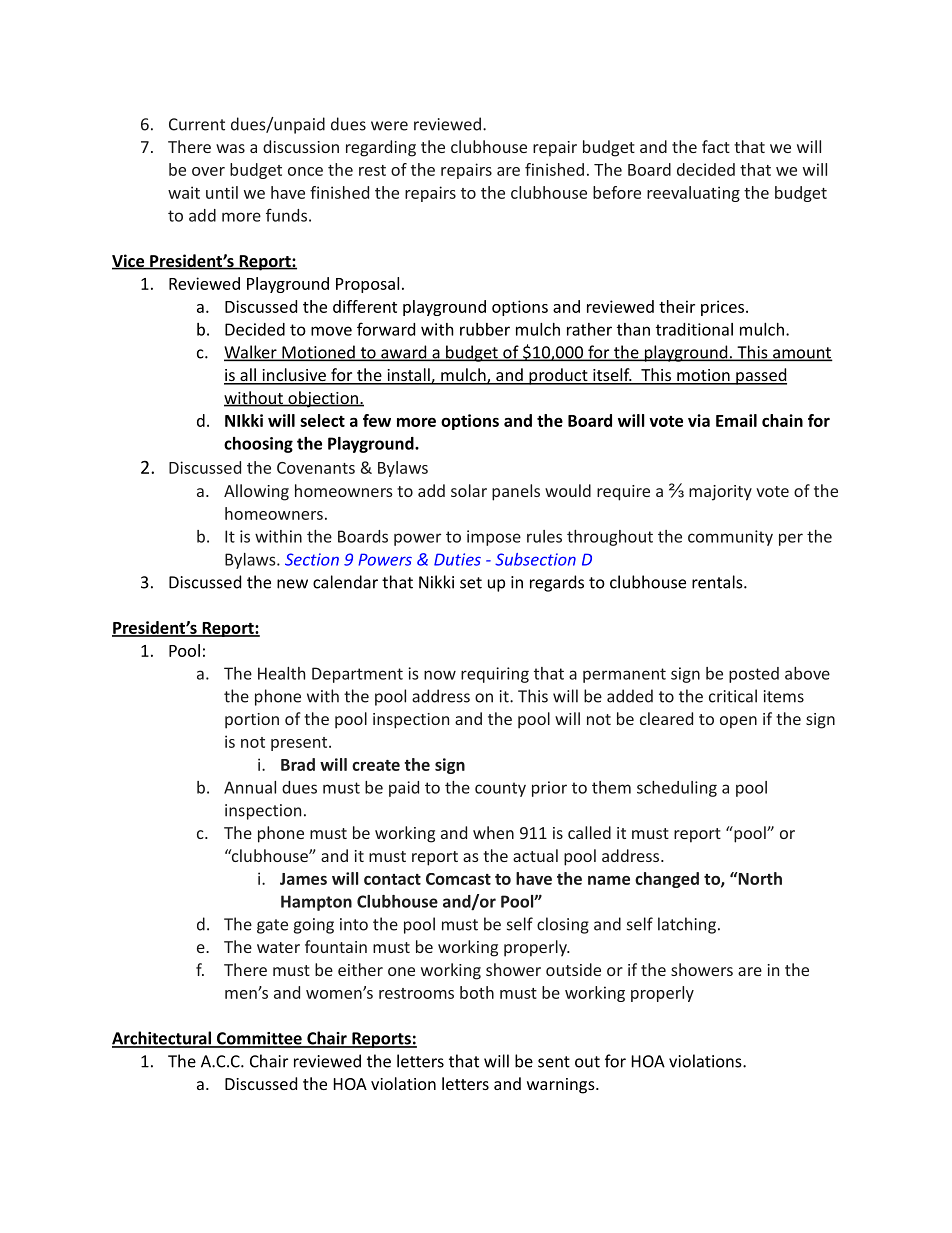  What do you see at coordinates (292, 584) in the screenshot?
I see `new` at bounding box center [292, 584].
